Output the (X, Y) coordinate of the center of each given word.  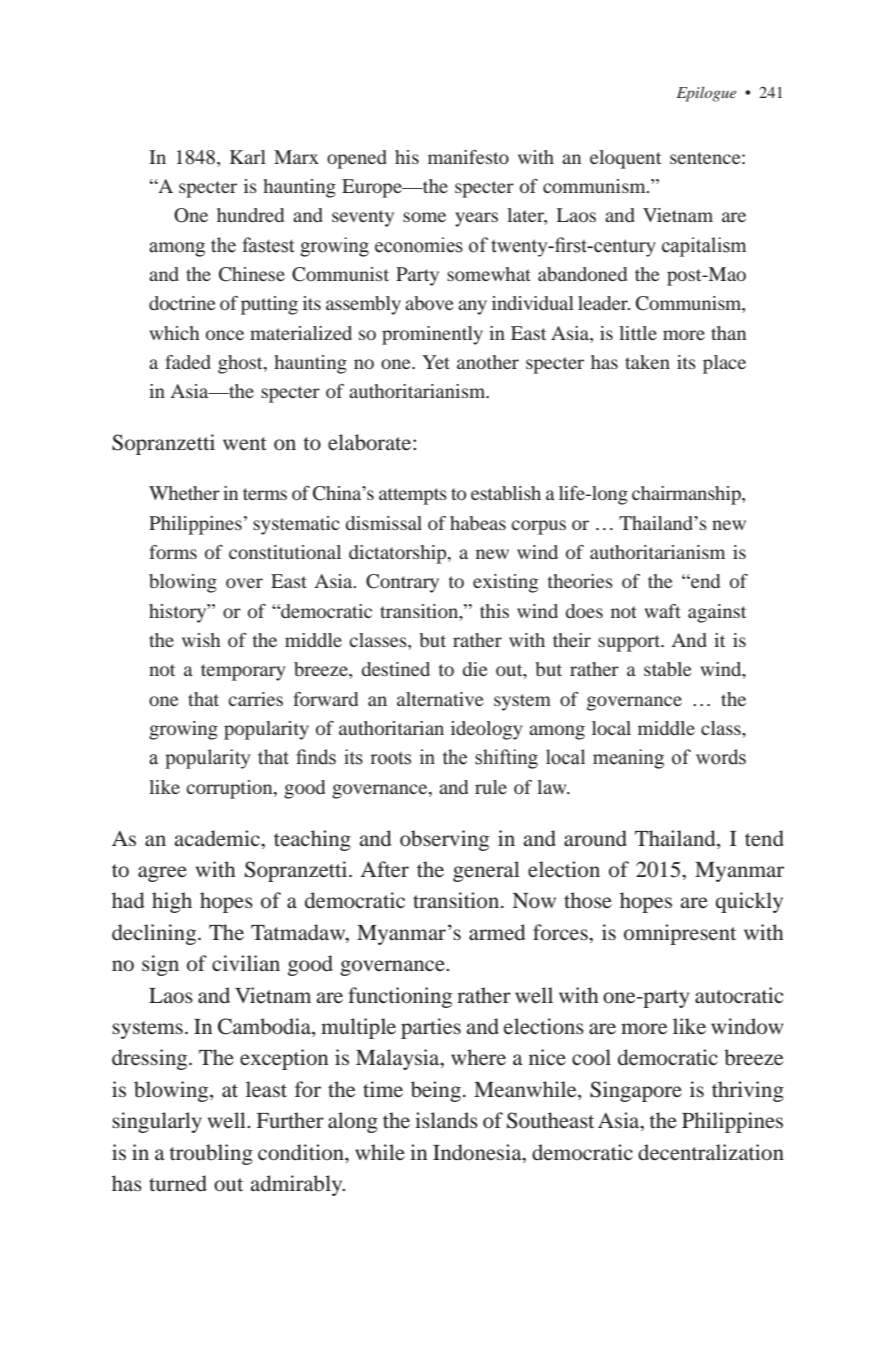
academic (218, 838)
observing (444, 840)
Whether (184, 493)
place (724, 364)
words (721, 757)
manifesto (468, 157)
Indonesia (478, 1152)
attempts (413, 496)
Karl (248, 157)
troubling (211, 1154)
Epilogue (706, 94)
